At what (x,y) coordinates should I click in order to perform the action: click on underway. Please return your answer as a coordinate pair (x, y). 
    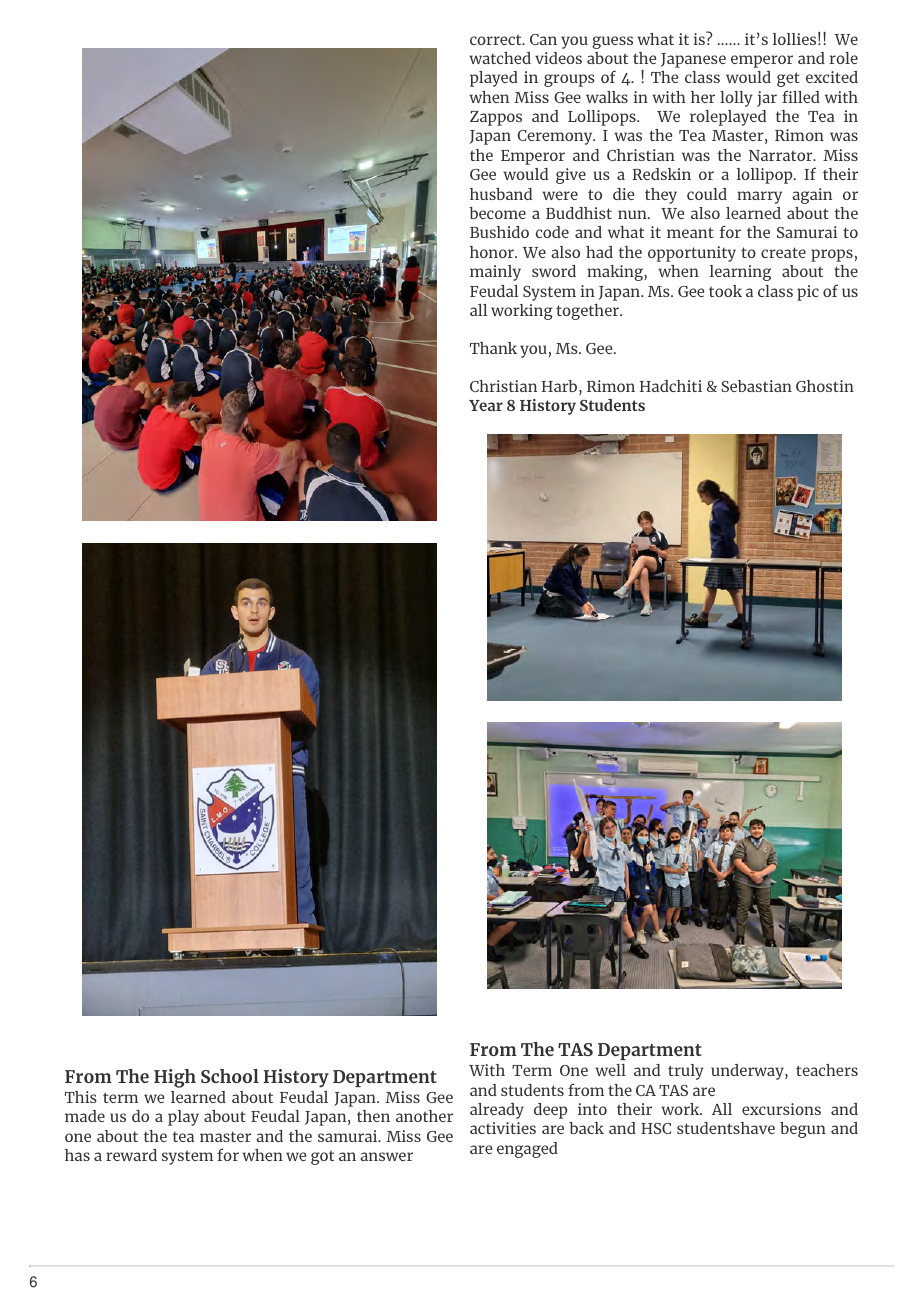
    Looking at the image, I should click on (748, 1072).
